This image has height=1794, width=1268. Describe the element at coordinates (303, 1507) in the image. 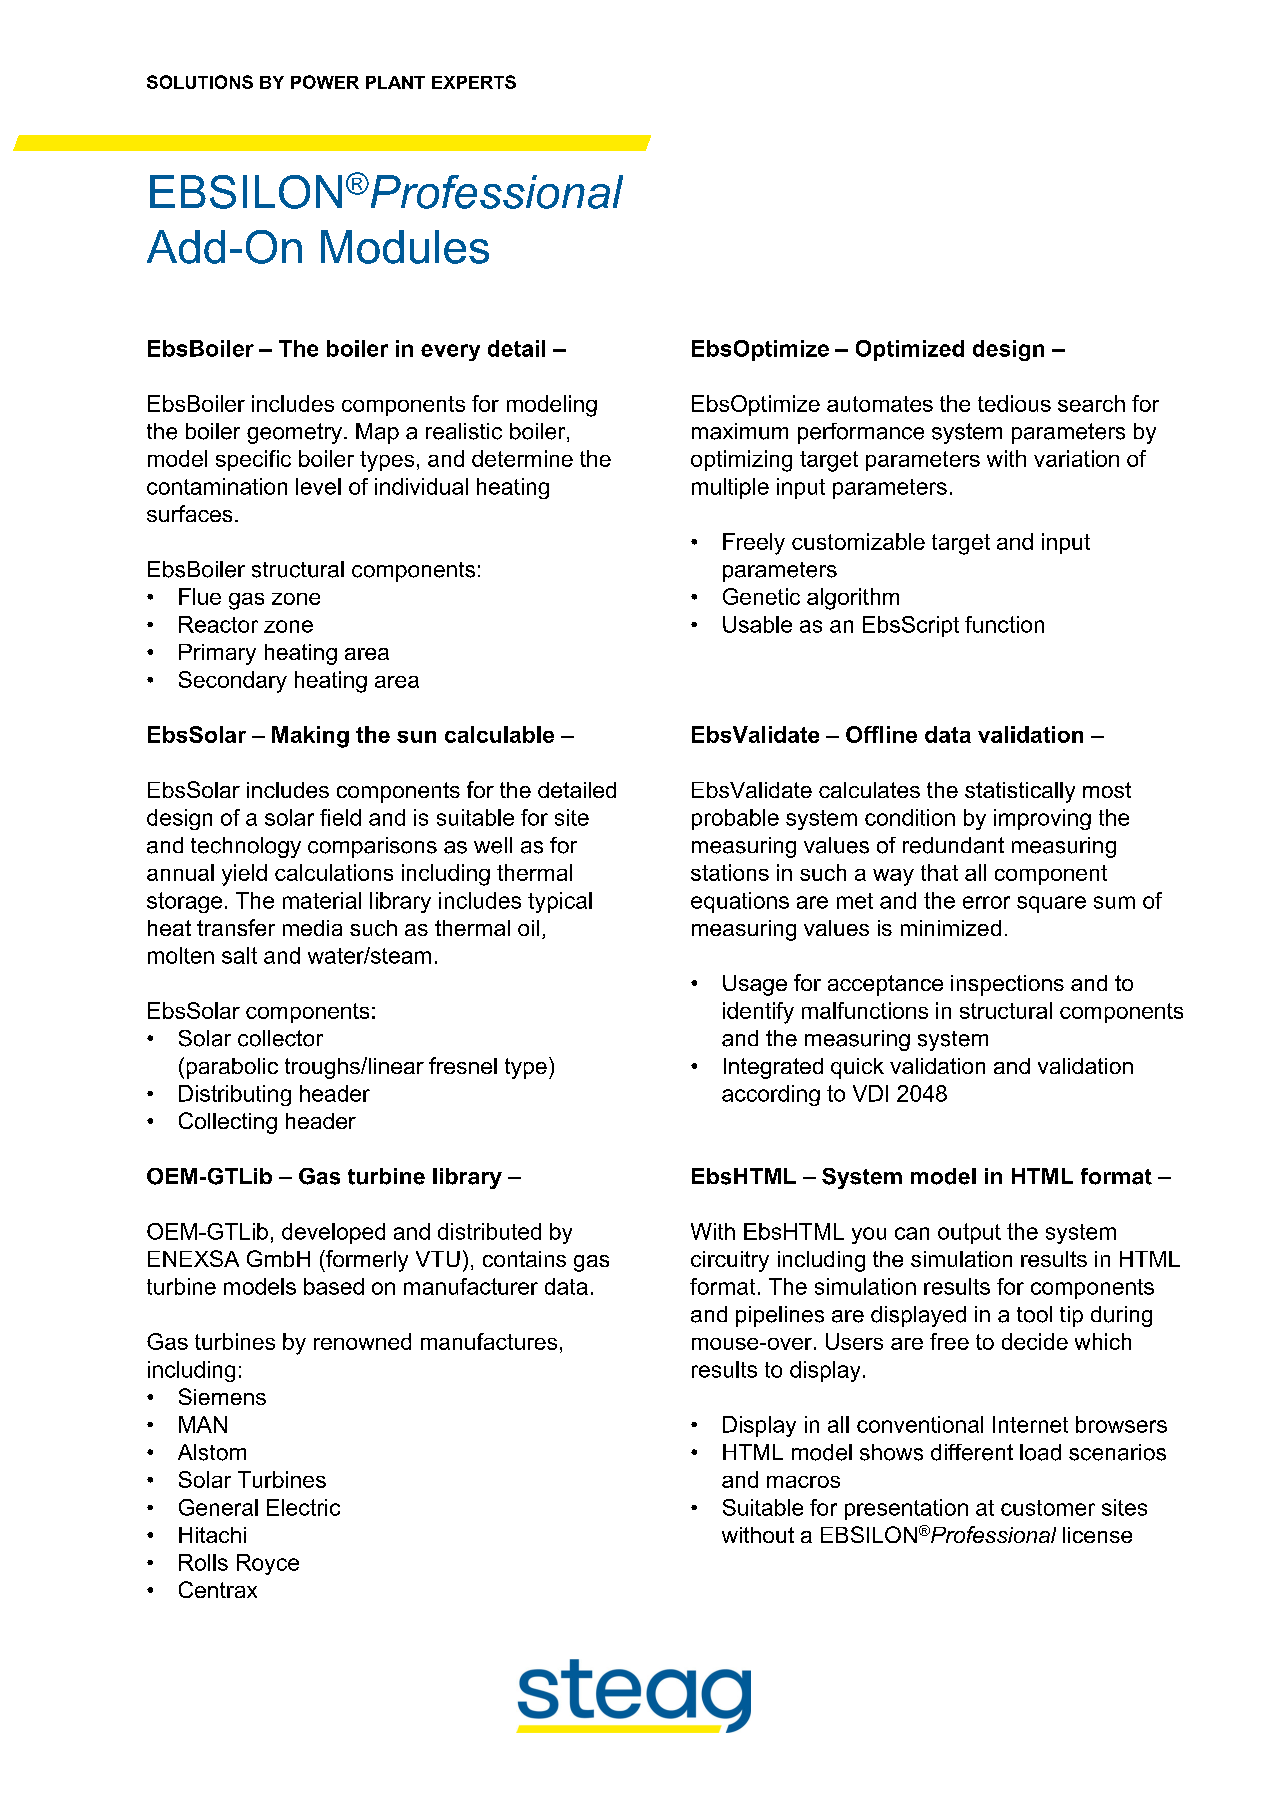

I see `Electric` at that location.
